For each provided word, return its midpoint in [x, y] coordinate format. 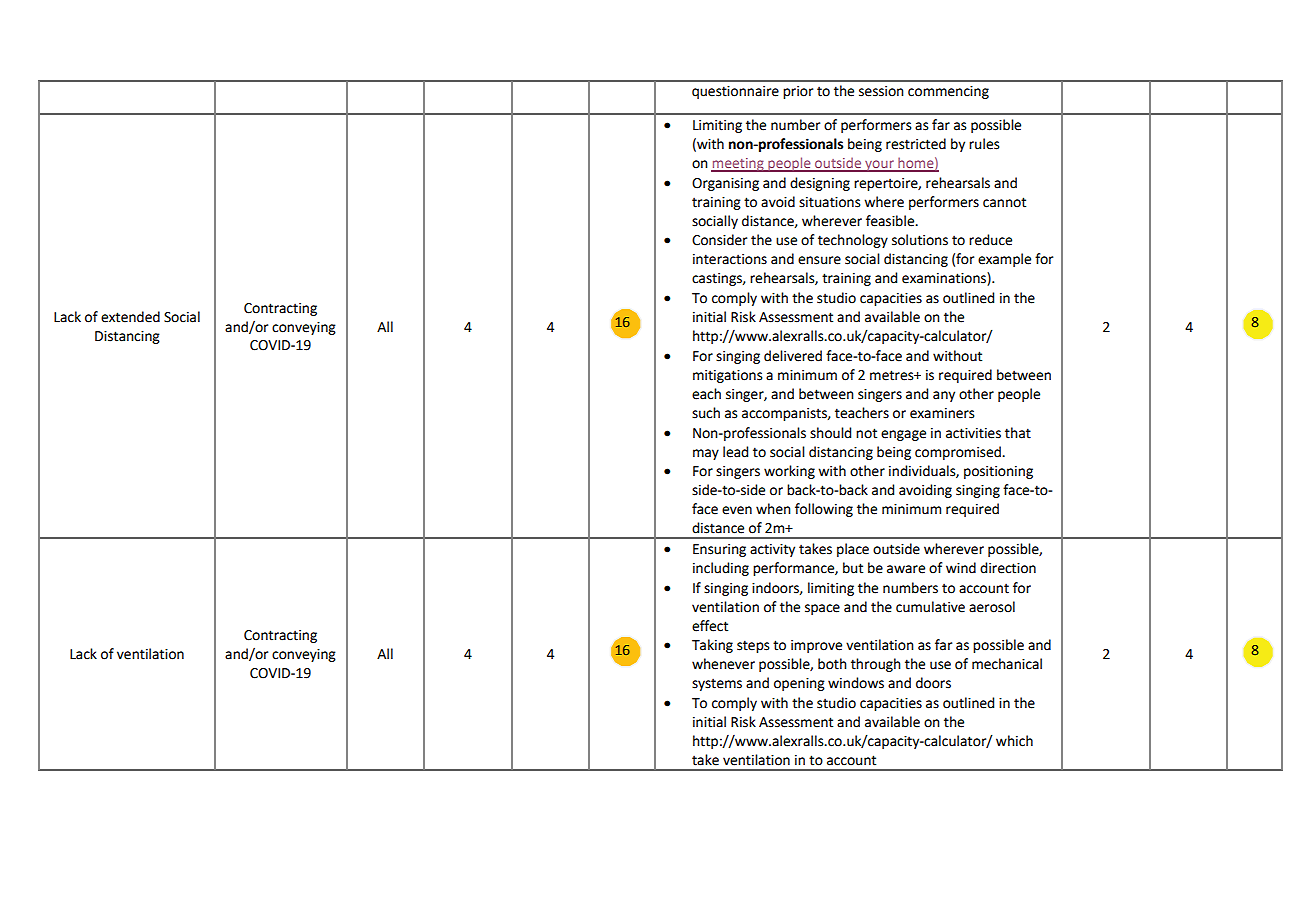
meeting [738, 165]
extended [130, 317]
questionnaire [735, 92]
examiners [942, 413]
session [881, 91]
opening [799, 684]
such [706, 413]
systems [717, 684]
